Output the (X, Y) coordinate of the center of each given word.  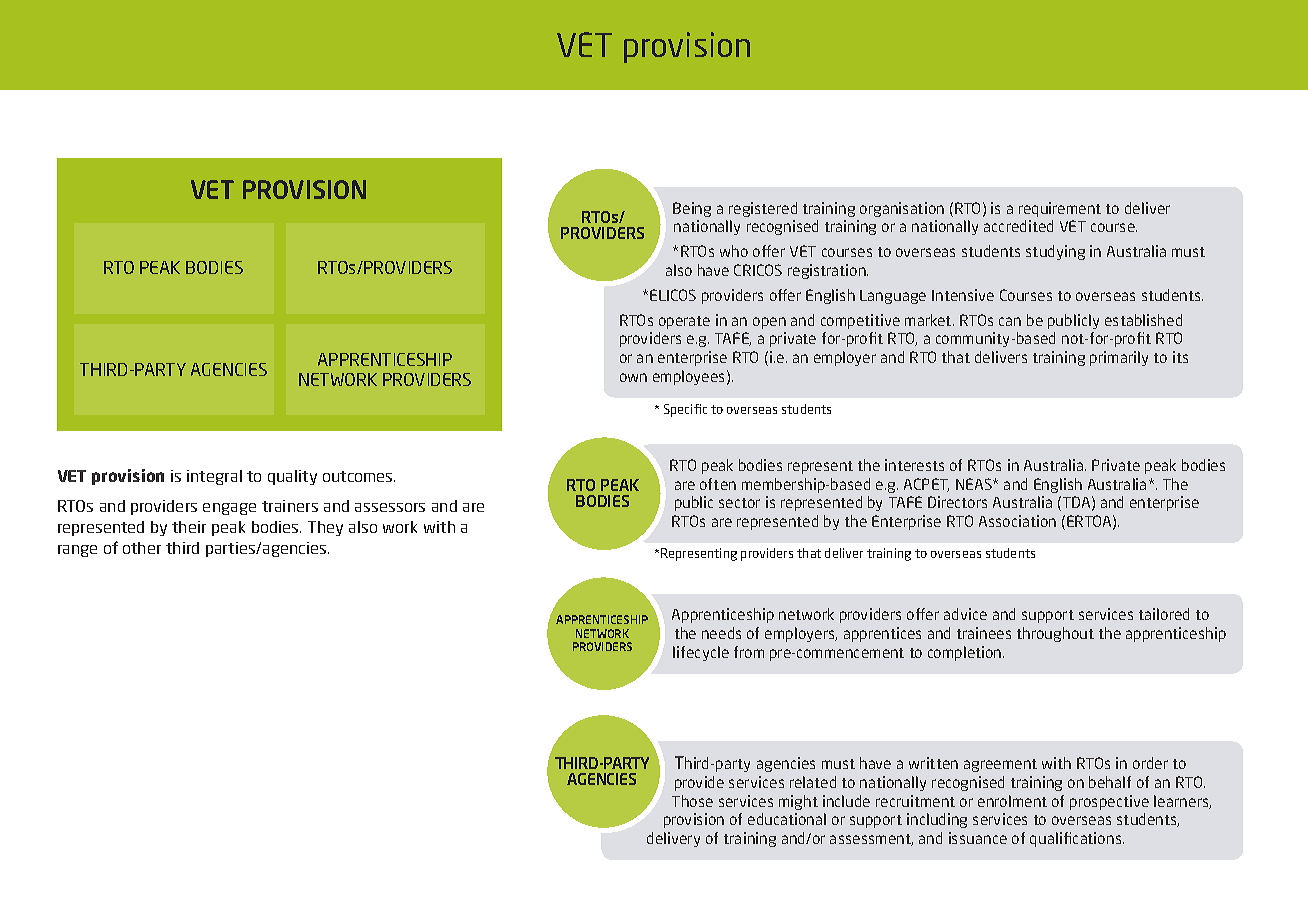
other (142, 548)
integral (214, 477)
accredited (1018, 226)
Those (692, 801)
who (734, 251)
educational (787, 819)
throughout (1055, 634)
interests (914, 465)
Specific (685, 410)
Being (692, 209)
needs (721, 633)
